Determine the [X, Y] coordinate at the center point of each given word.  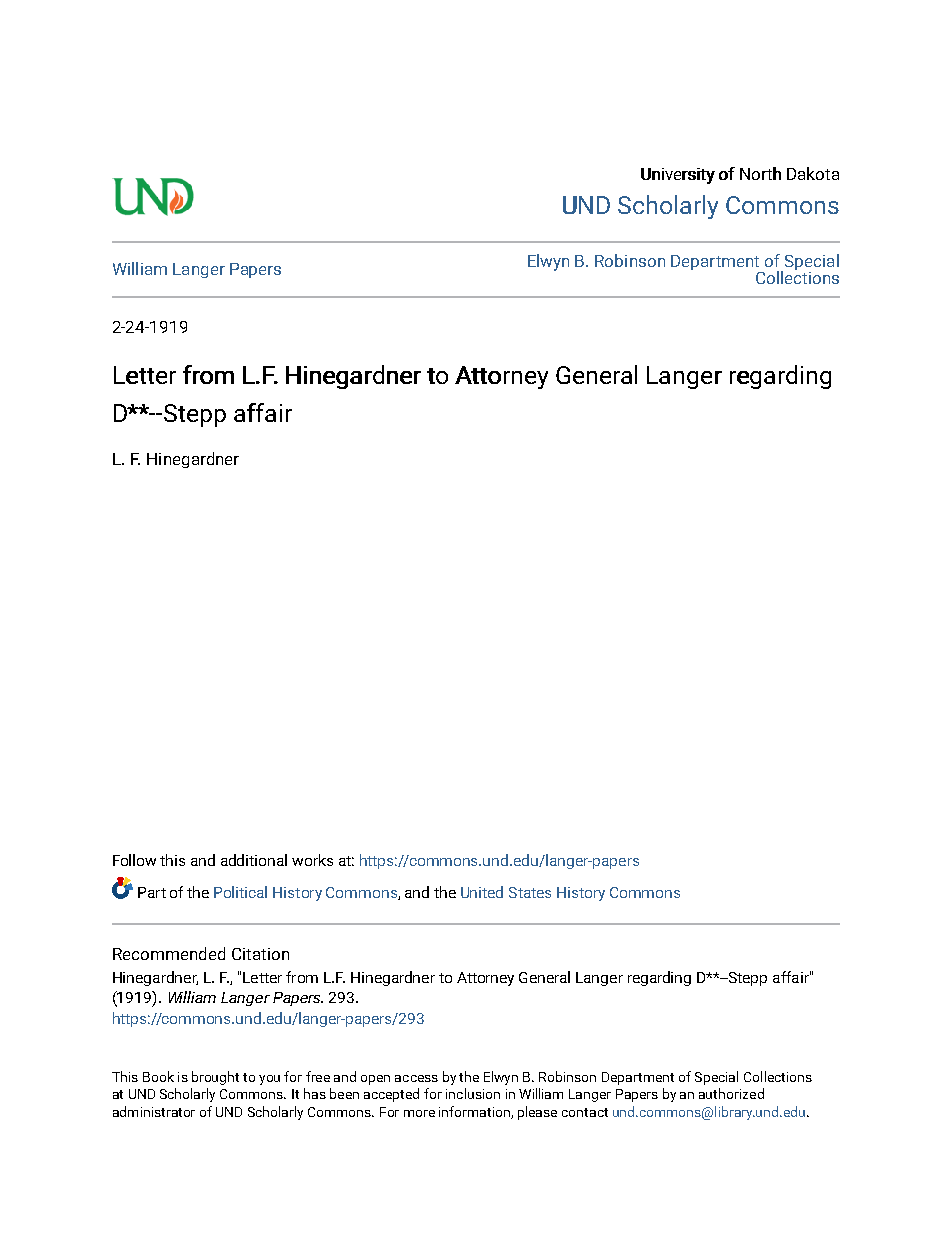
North [760, 173]
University [678, 176]
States [530, 892]
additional [254, 860]
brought [215, 1078]
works [312, 860]
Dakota [813, 173]
